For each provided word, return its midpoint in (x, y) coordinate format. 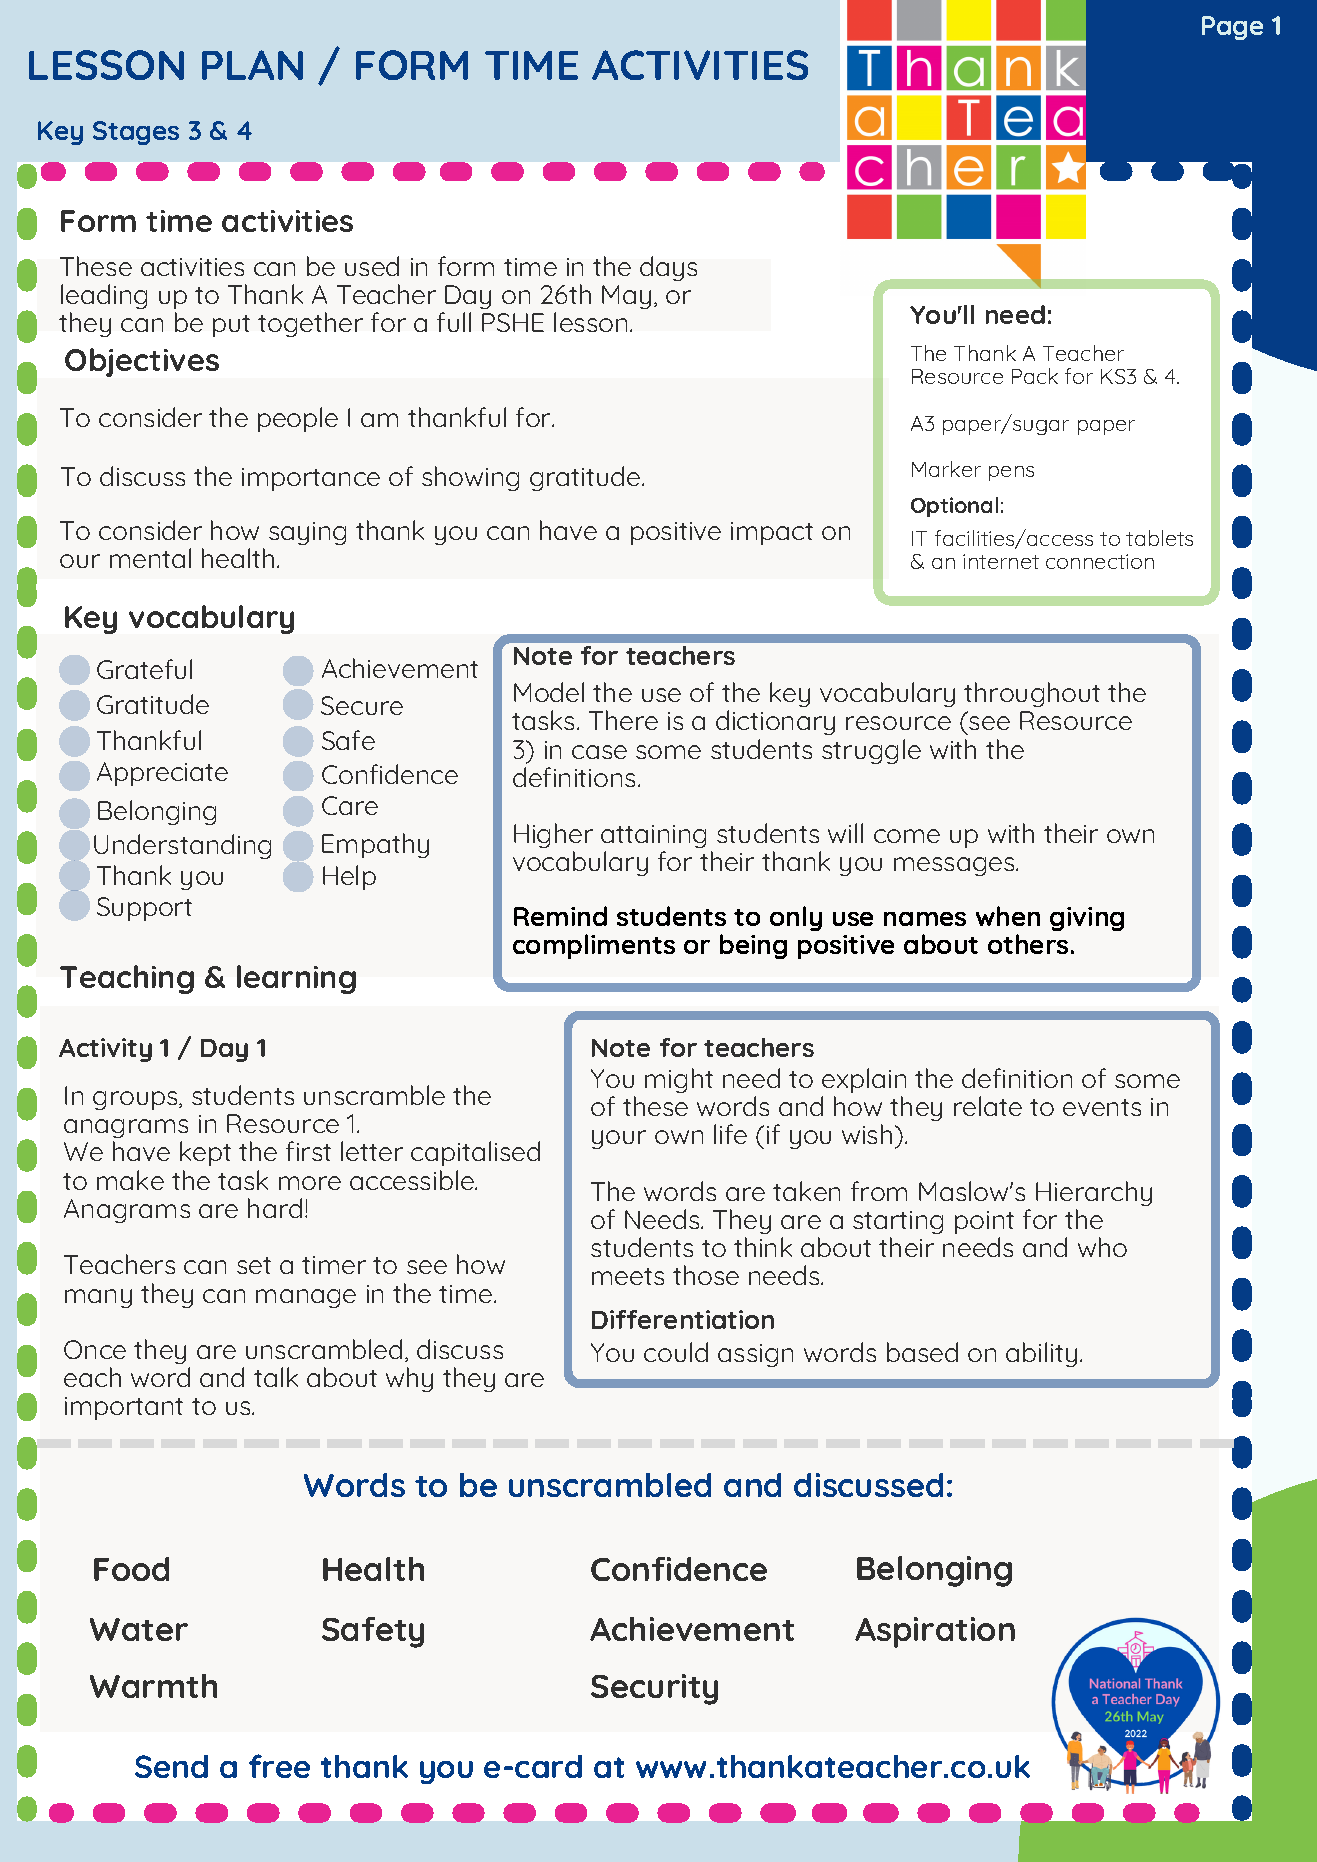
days (668, 268)
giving (1087, 919)
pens (1011, 473)
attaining (653, 838)
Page (1232, 28)
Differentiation (683, 1319)
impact (772, 533)
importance (311, 479)
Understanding (182, 846)
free (279, 1766)
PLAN (252, 65)
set (254, 1265)
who (1102, 1247)
